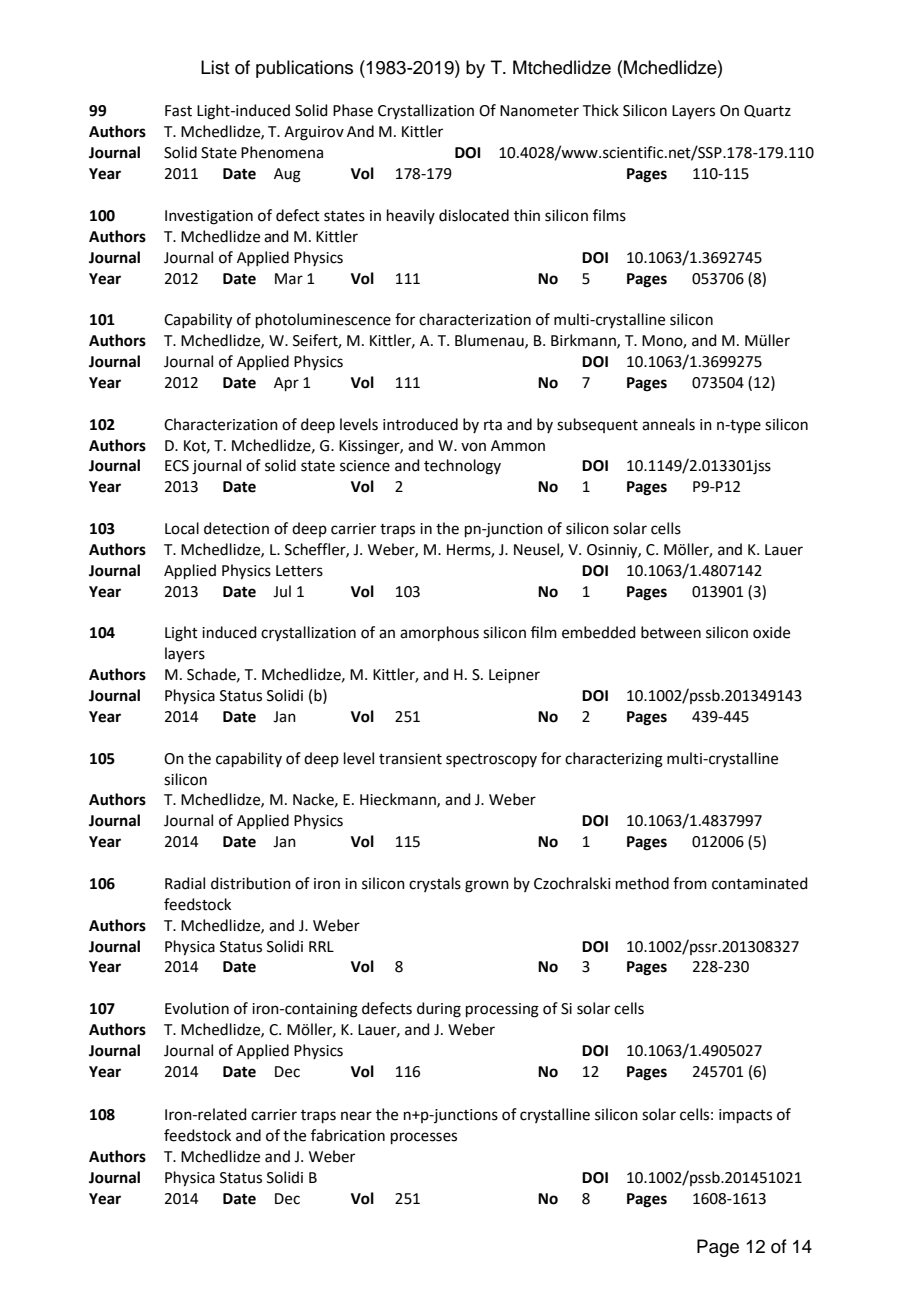 This screenshot has width=924, height=1309. Describe the element at coordinates (215, 67) in the screenshot. I see `List` at that location.
